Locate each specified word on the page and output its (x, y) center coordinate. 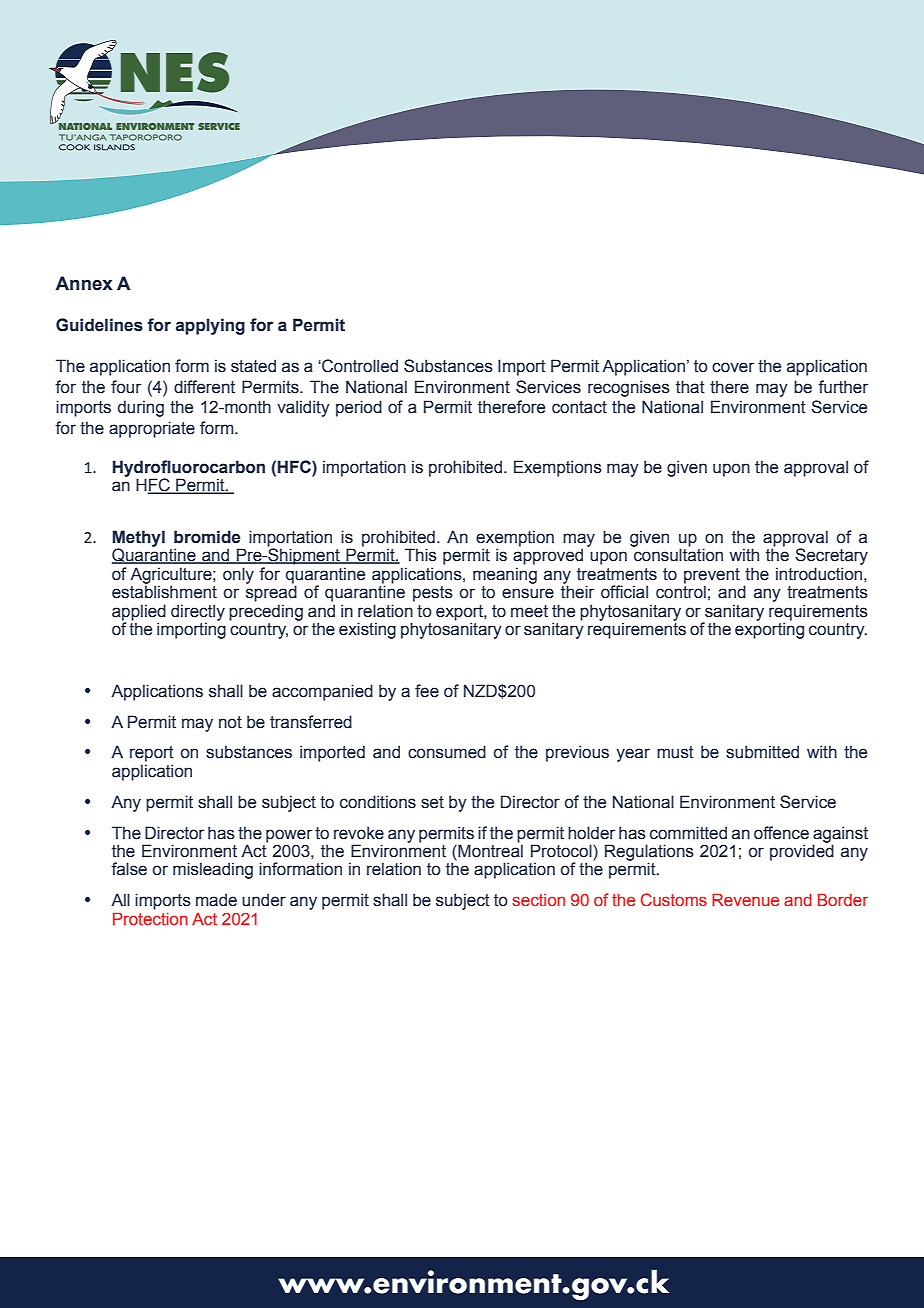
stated (253, 366)
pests (433, 594)
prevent (712, 576)
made (216, 900)
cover (733, 367)
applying (210, 326)
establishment (164, 591)
